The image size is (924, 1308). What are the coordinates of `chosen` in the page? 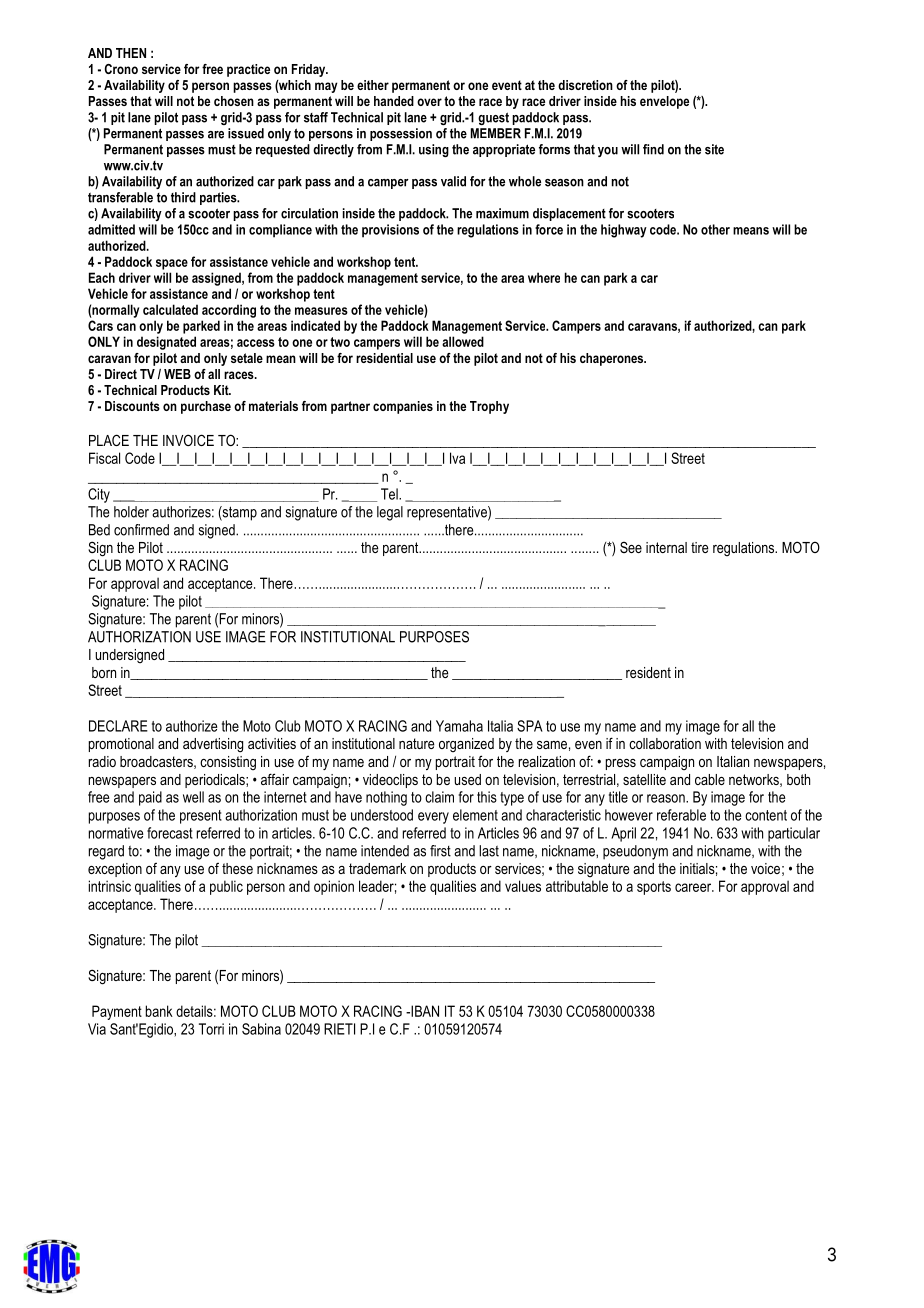 It's located at (234, 101).
